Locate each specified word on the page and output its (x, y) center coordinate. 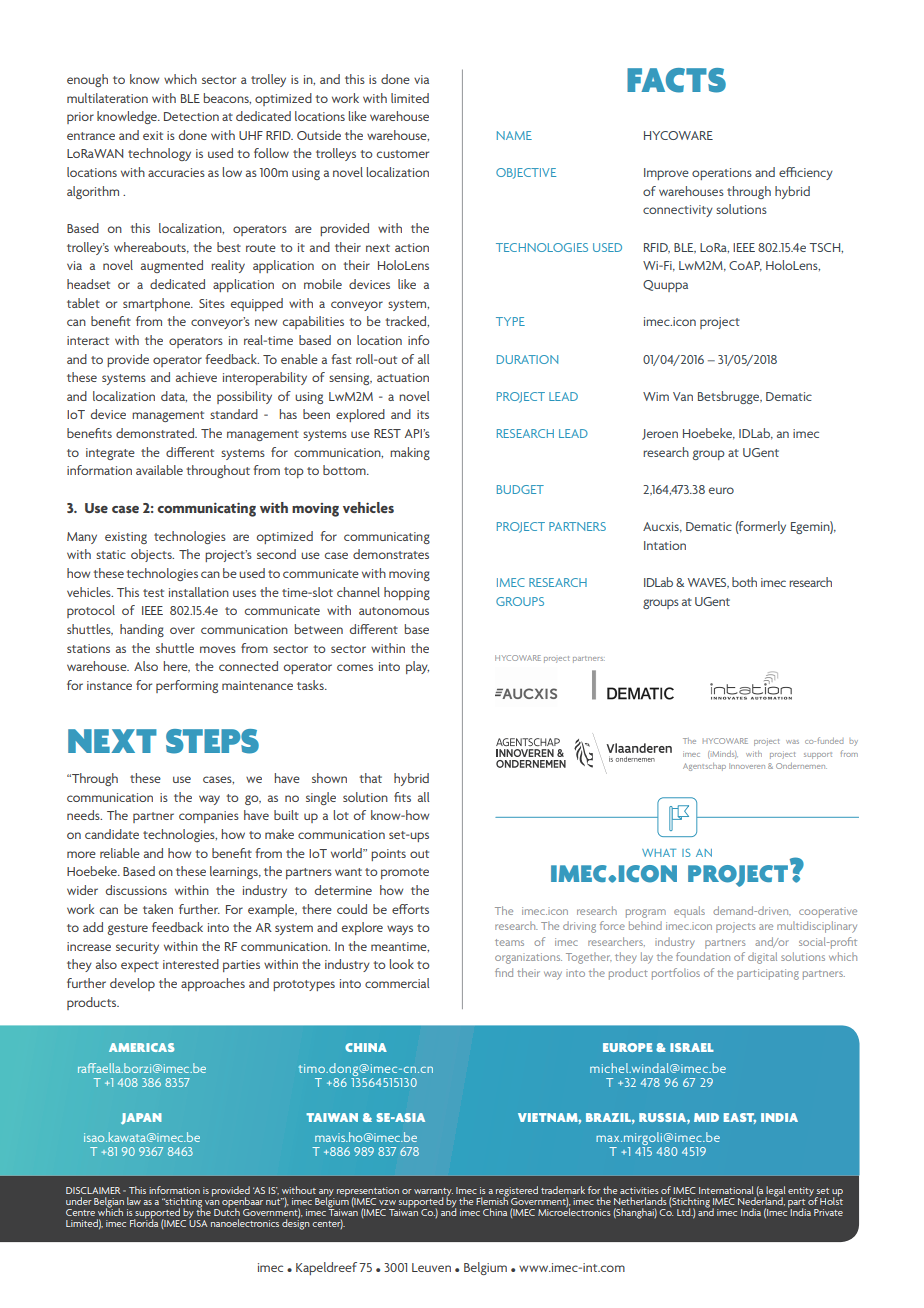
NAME (514, 135)
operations (722, 174)
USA (198, 1222)
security (137, 948)
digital (762, 958)
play (417, 667)
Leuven (431, 1267)
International (726, 1190)
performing (187, 686)
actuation (403, 377)
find (504, 972)
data (174, 396)
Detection (191, 116)
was (792, 742)
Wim (656, 396)
